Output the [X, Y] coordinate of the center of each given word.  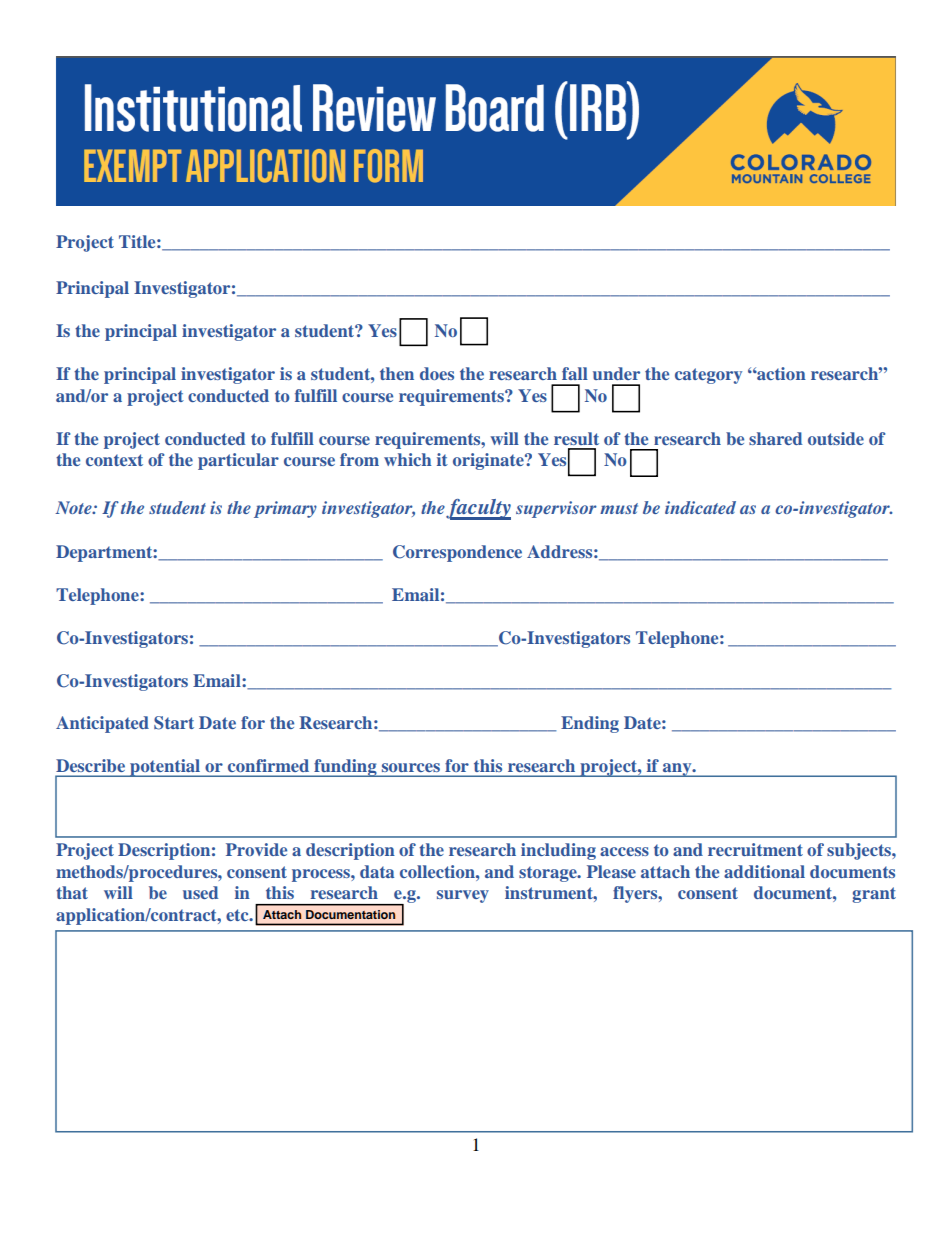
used [200, 892]
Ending [590, 724]
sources [411, 767]
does [437, 373]
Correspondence [457, 553]
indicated [700, 507]
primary [285, 509]
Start [174, 723]
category [708, 376]
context [114, 460]
